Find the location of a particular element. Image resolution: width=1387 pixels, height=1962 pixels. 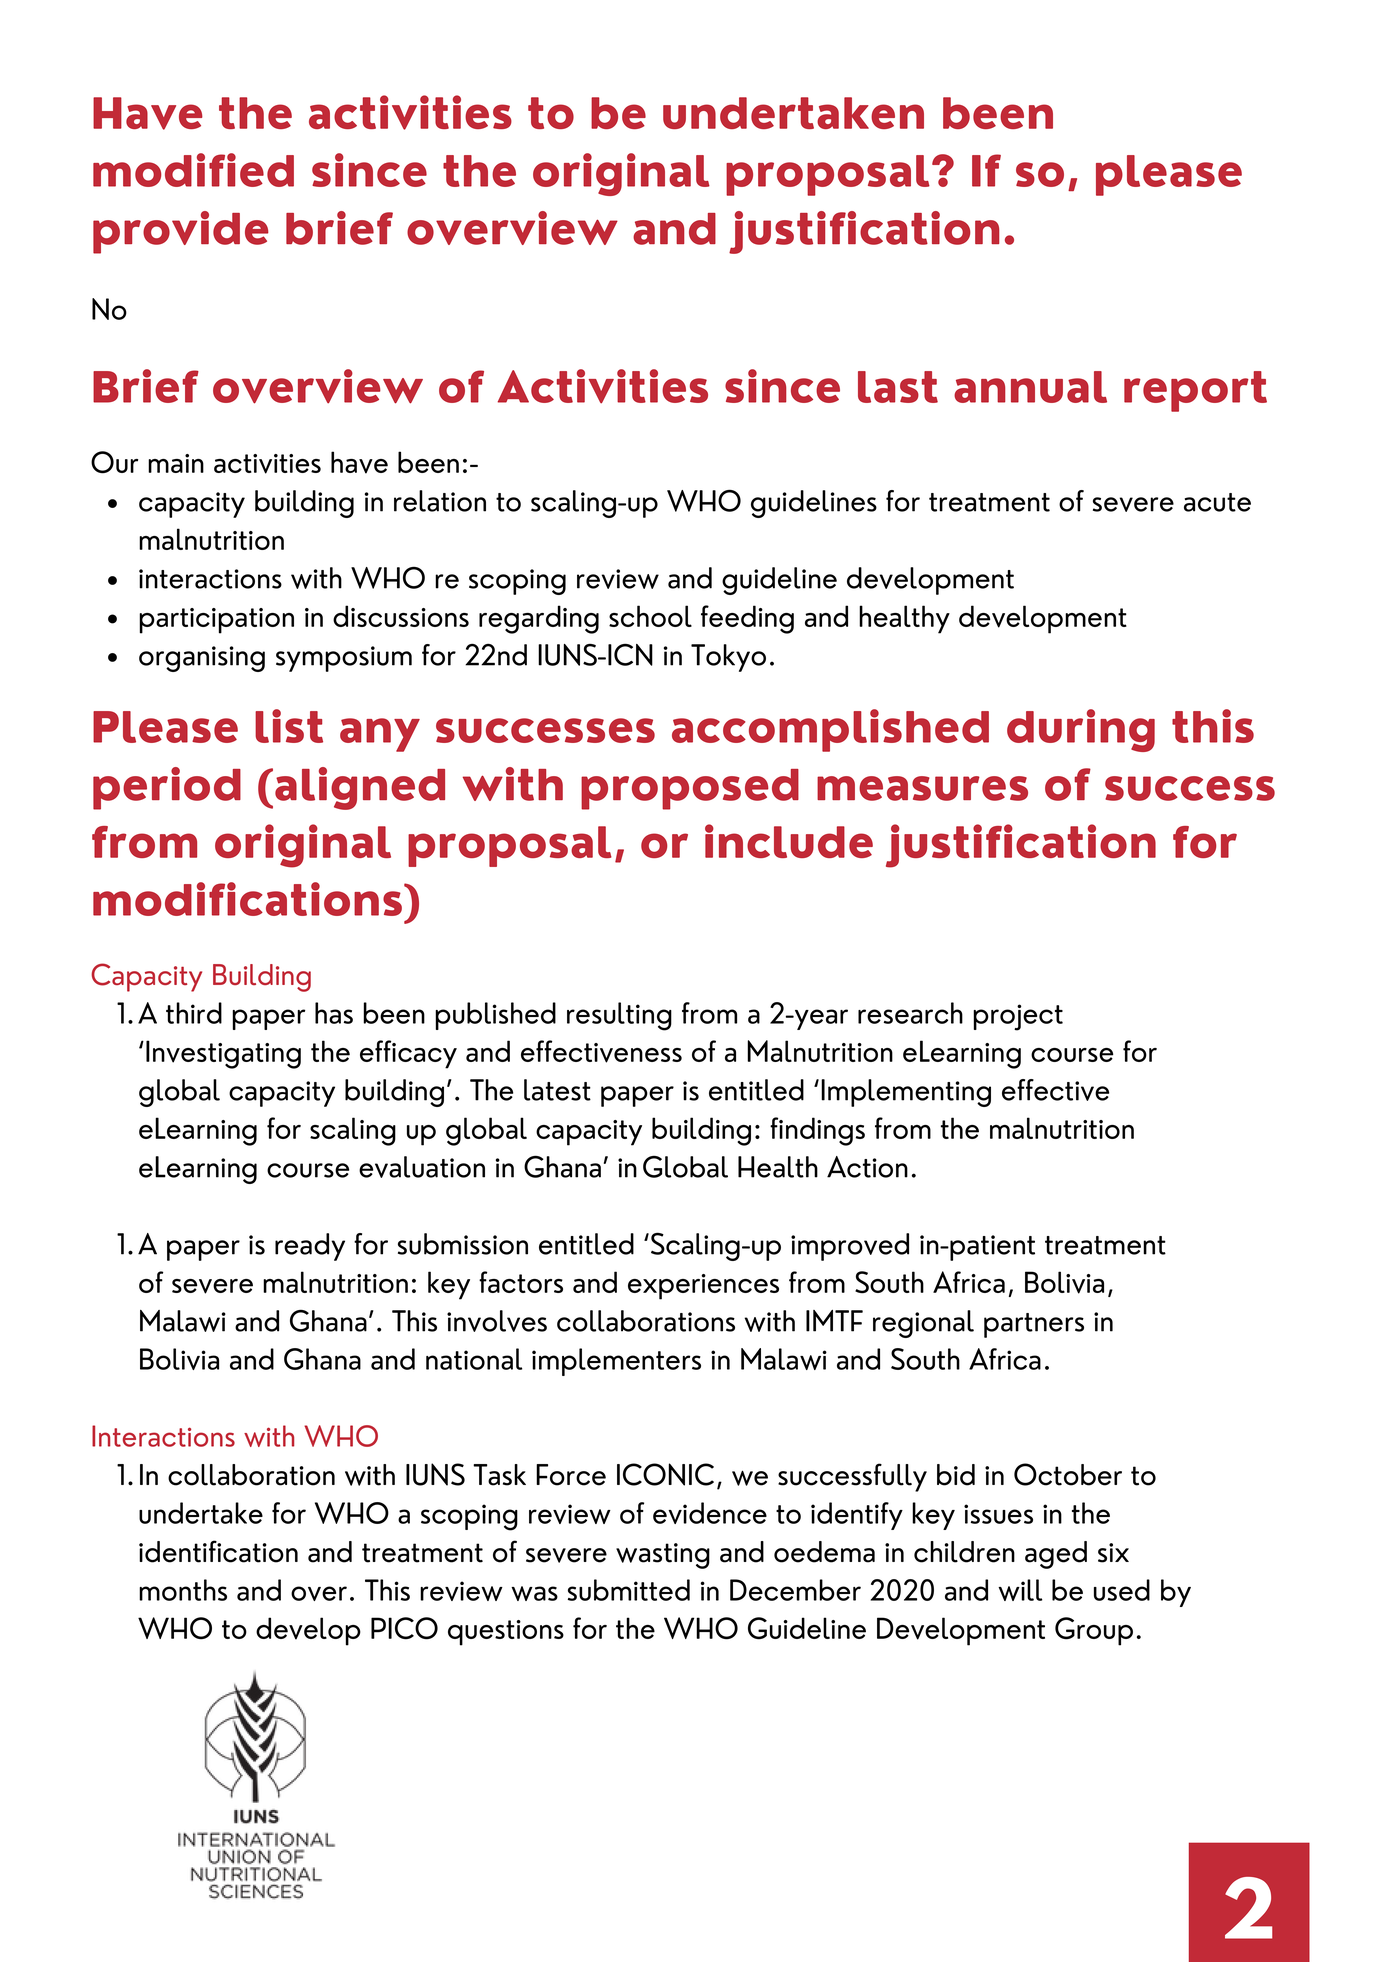

Tokyo is located at coordinates (728, 658).
